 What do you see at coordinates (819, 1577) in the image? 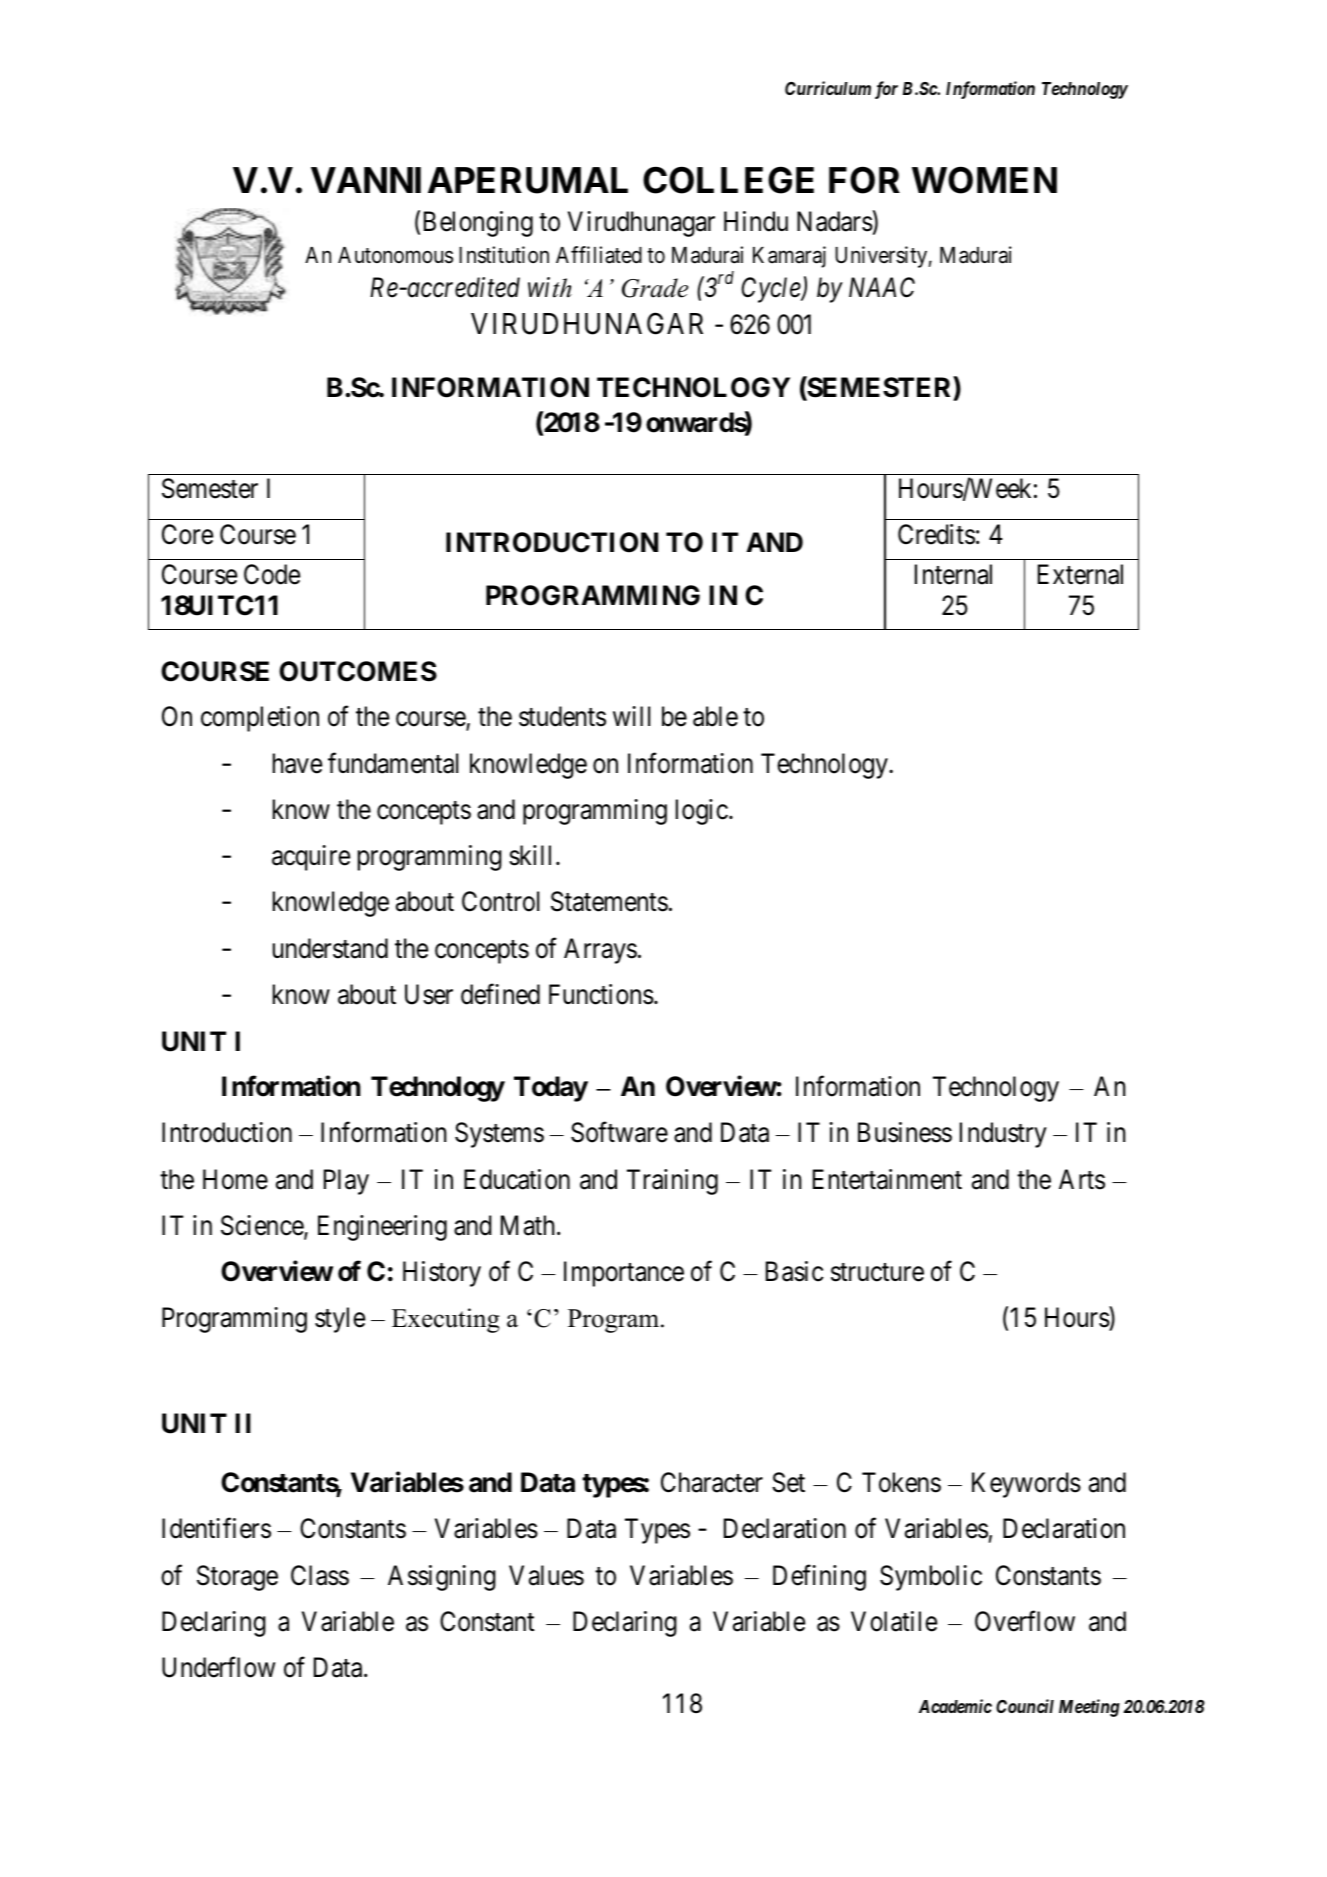
I see `Defining` at bounding box center [819, 1577].
